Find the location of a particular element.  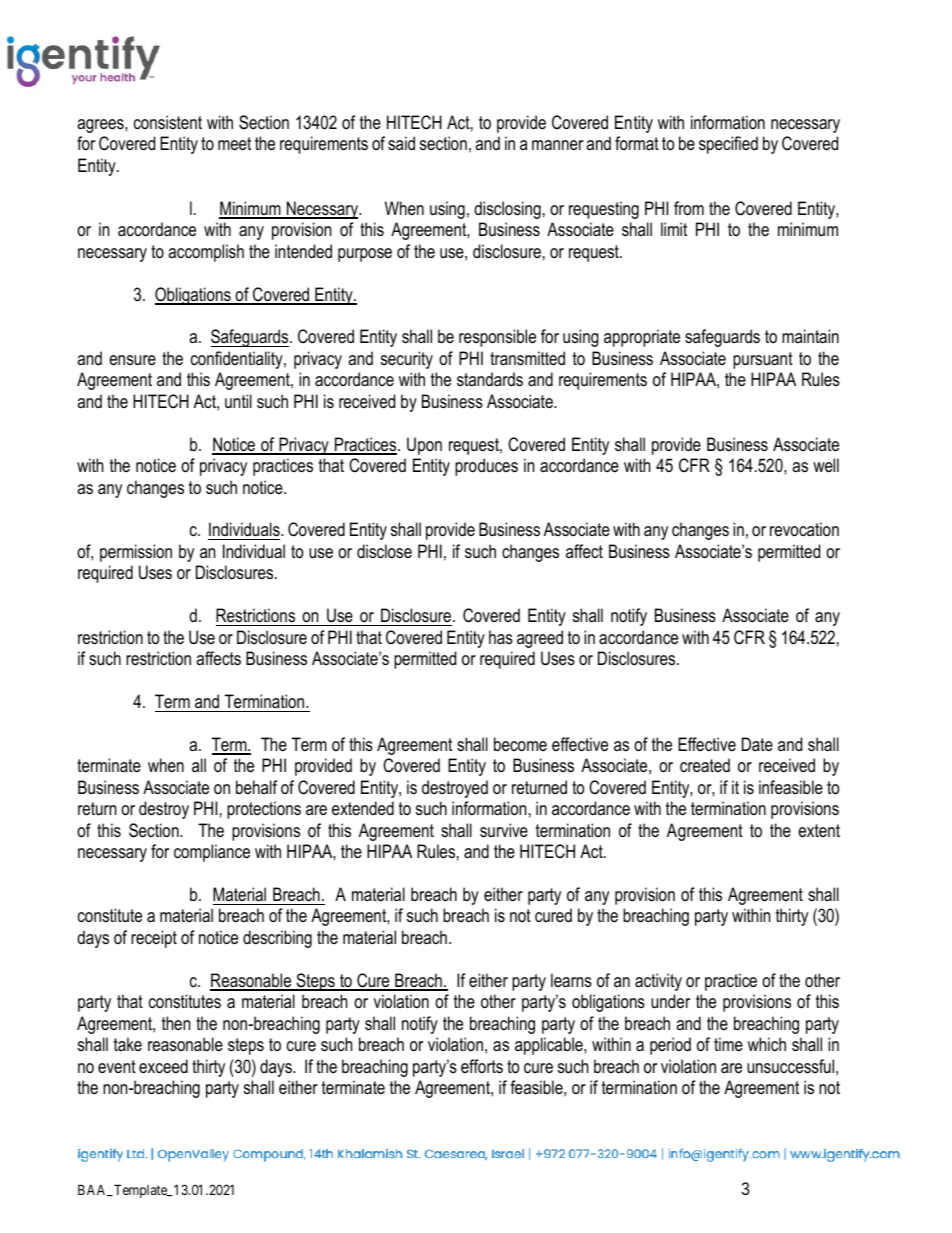

Date is located at coordinates (757, 744).
